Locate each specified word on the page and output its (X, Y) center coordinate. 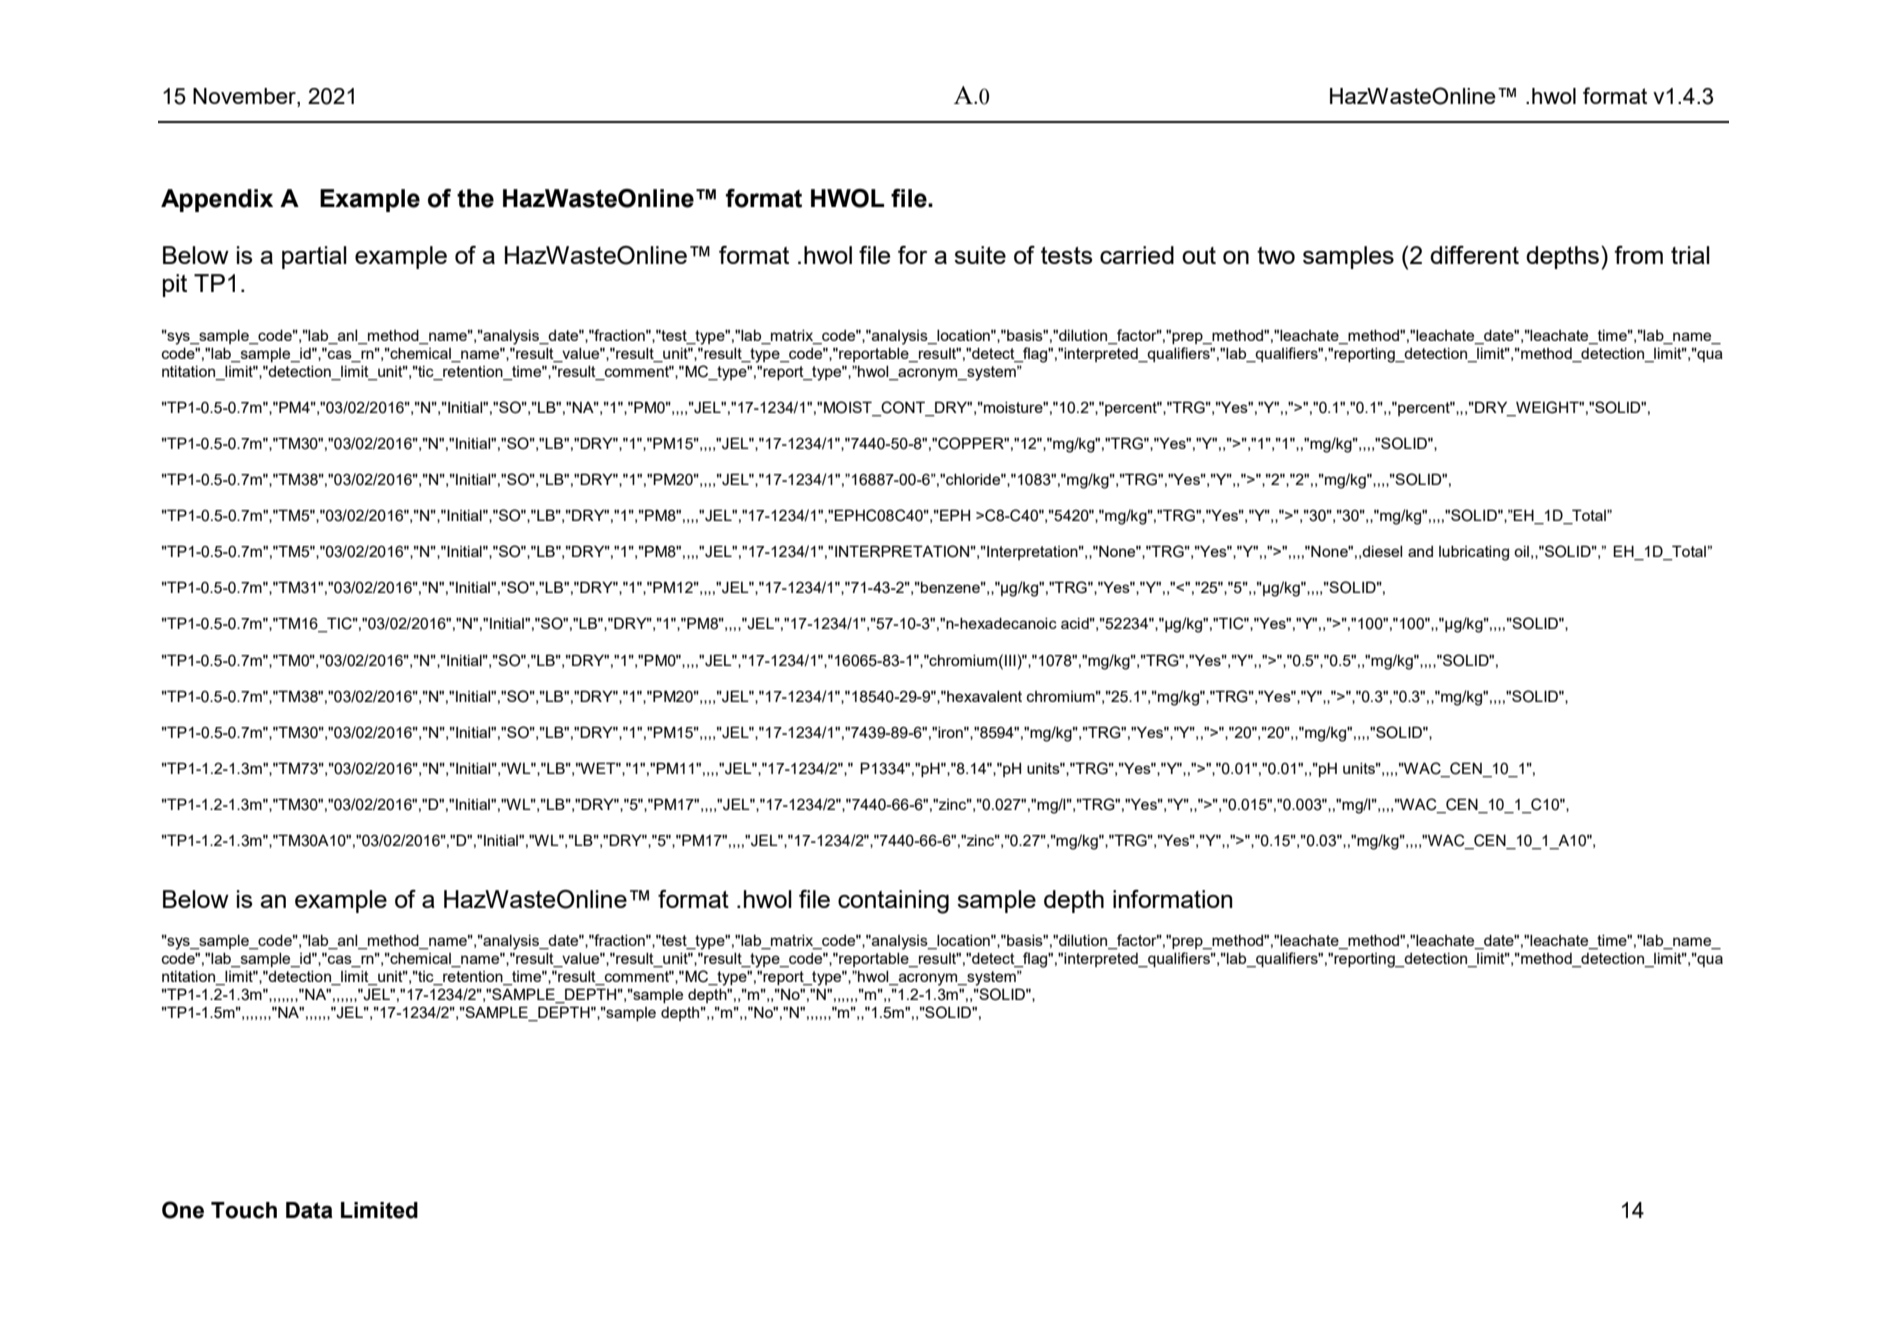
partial (314, 257)
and (1420, 551)
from (1638, 255)
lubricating (1474, 553)
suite (980, 255)
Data (309, 1210)
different (1474, 255)
